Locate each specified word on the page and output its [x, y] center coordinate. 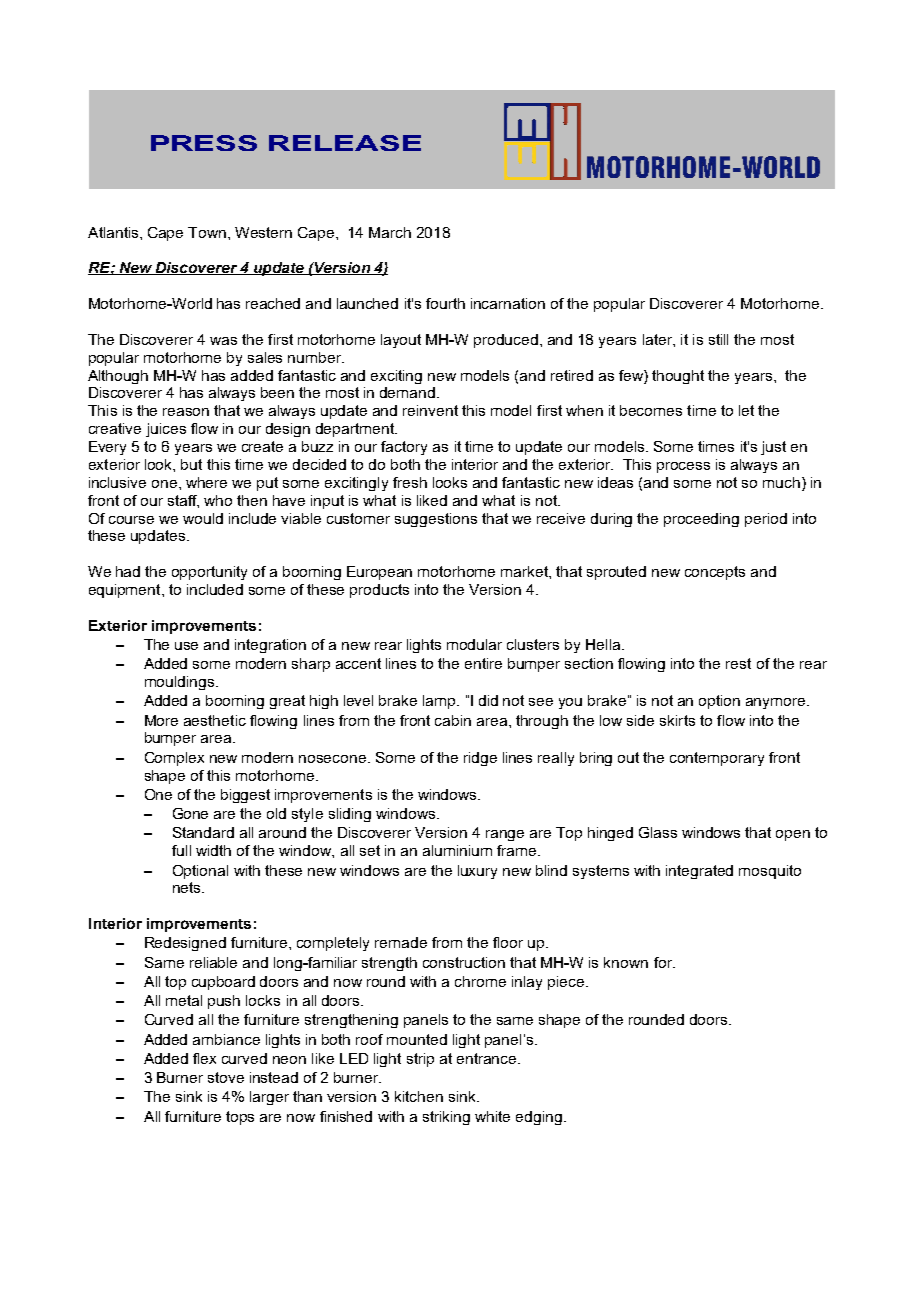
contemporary [717, 759]
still [718, 339]
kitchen [419, 1096]
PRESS [204, 143]
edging [539, 1118]
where [206, 482]
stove [226, 1077]
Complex [174, 759]
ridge [480, 759]
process [683, 467]
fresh [410, 482]
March [390, 232]
